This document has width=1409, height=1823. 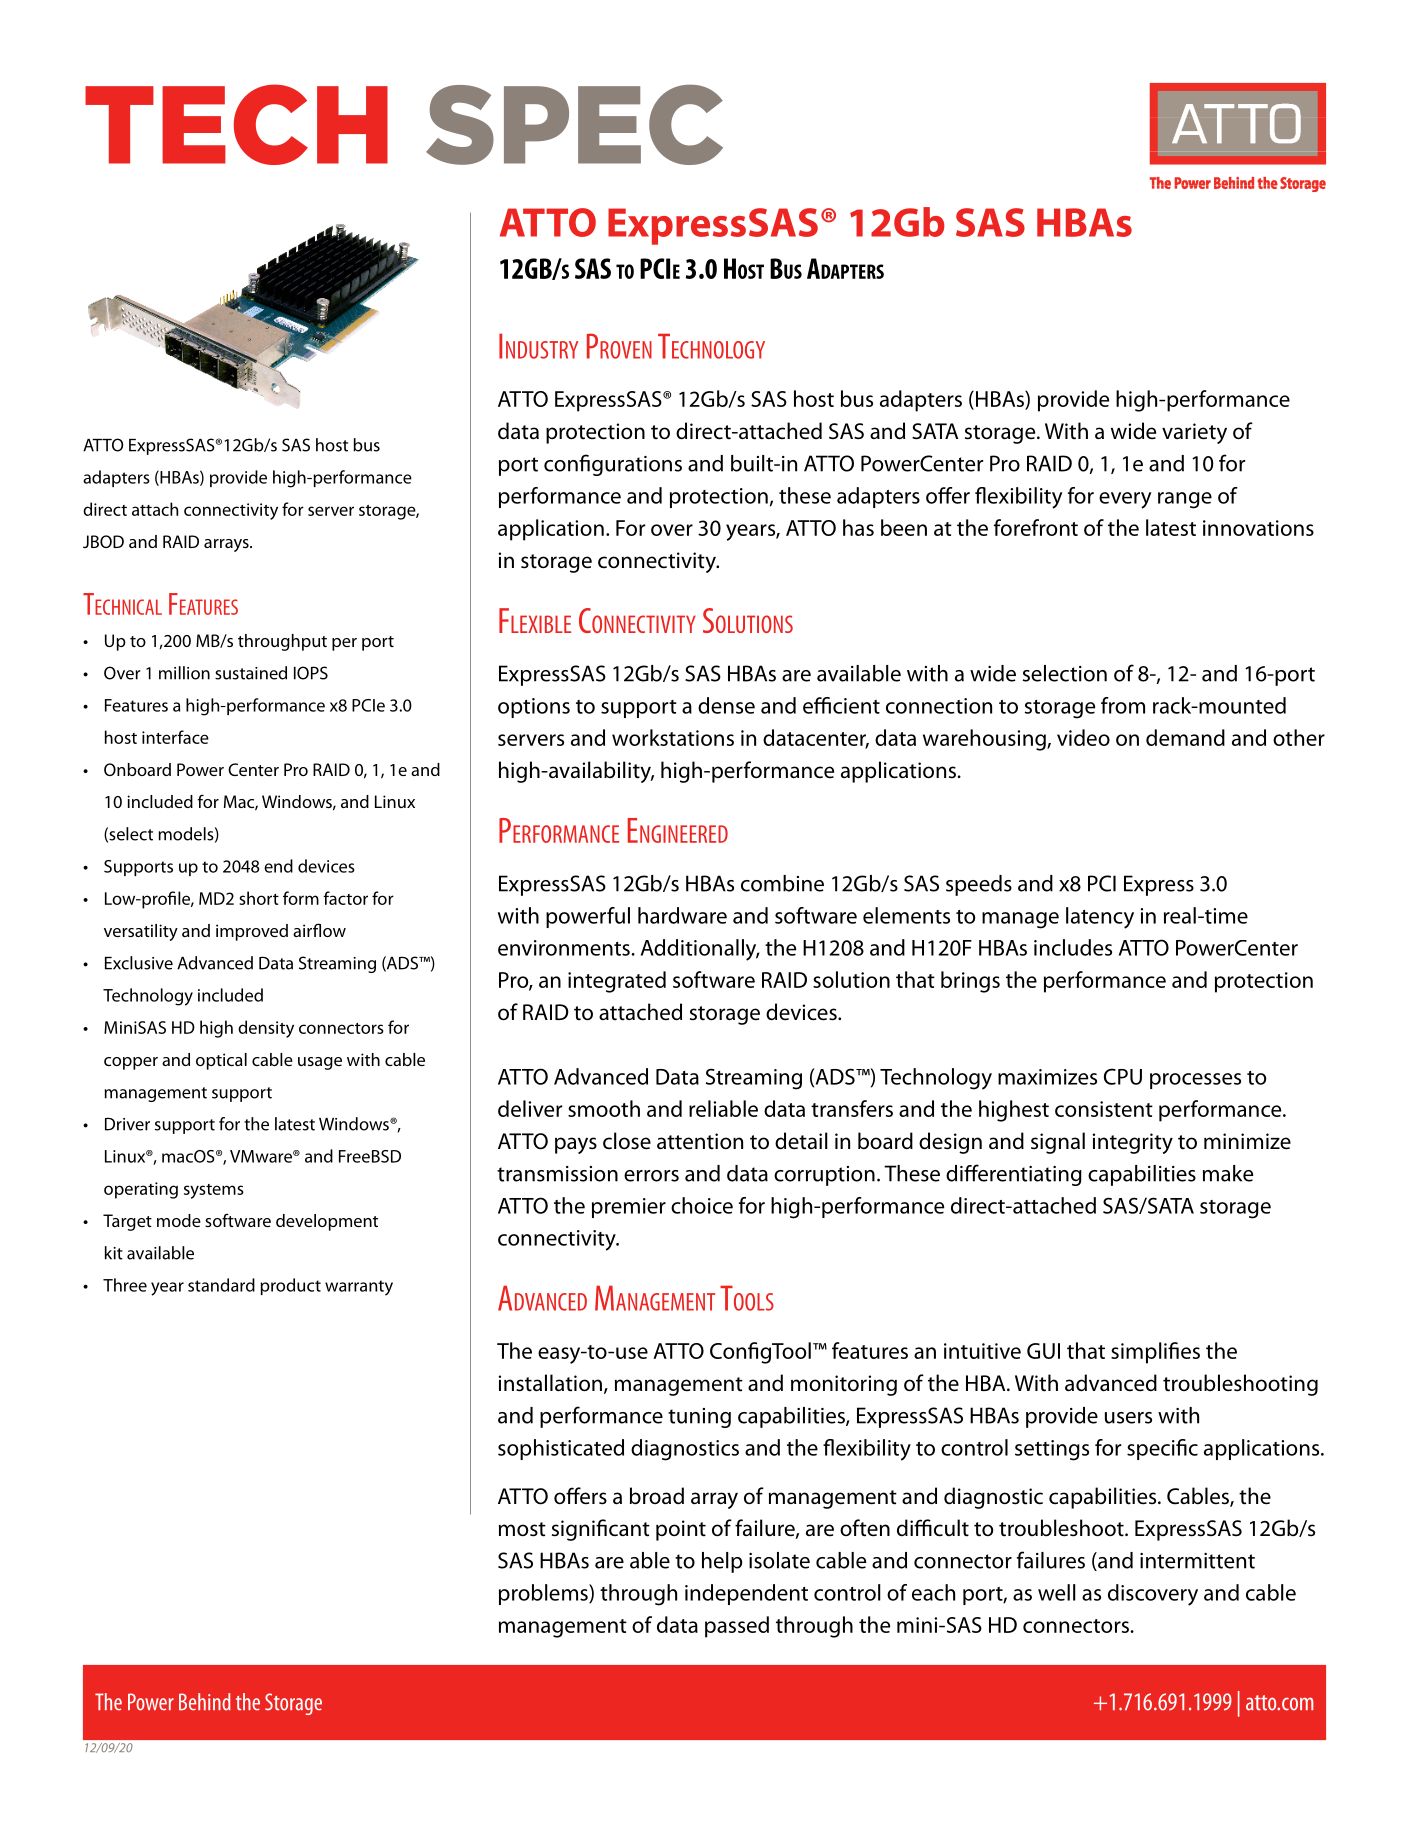 I want to click on combine, so click(x=782, y=883).
